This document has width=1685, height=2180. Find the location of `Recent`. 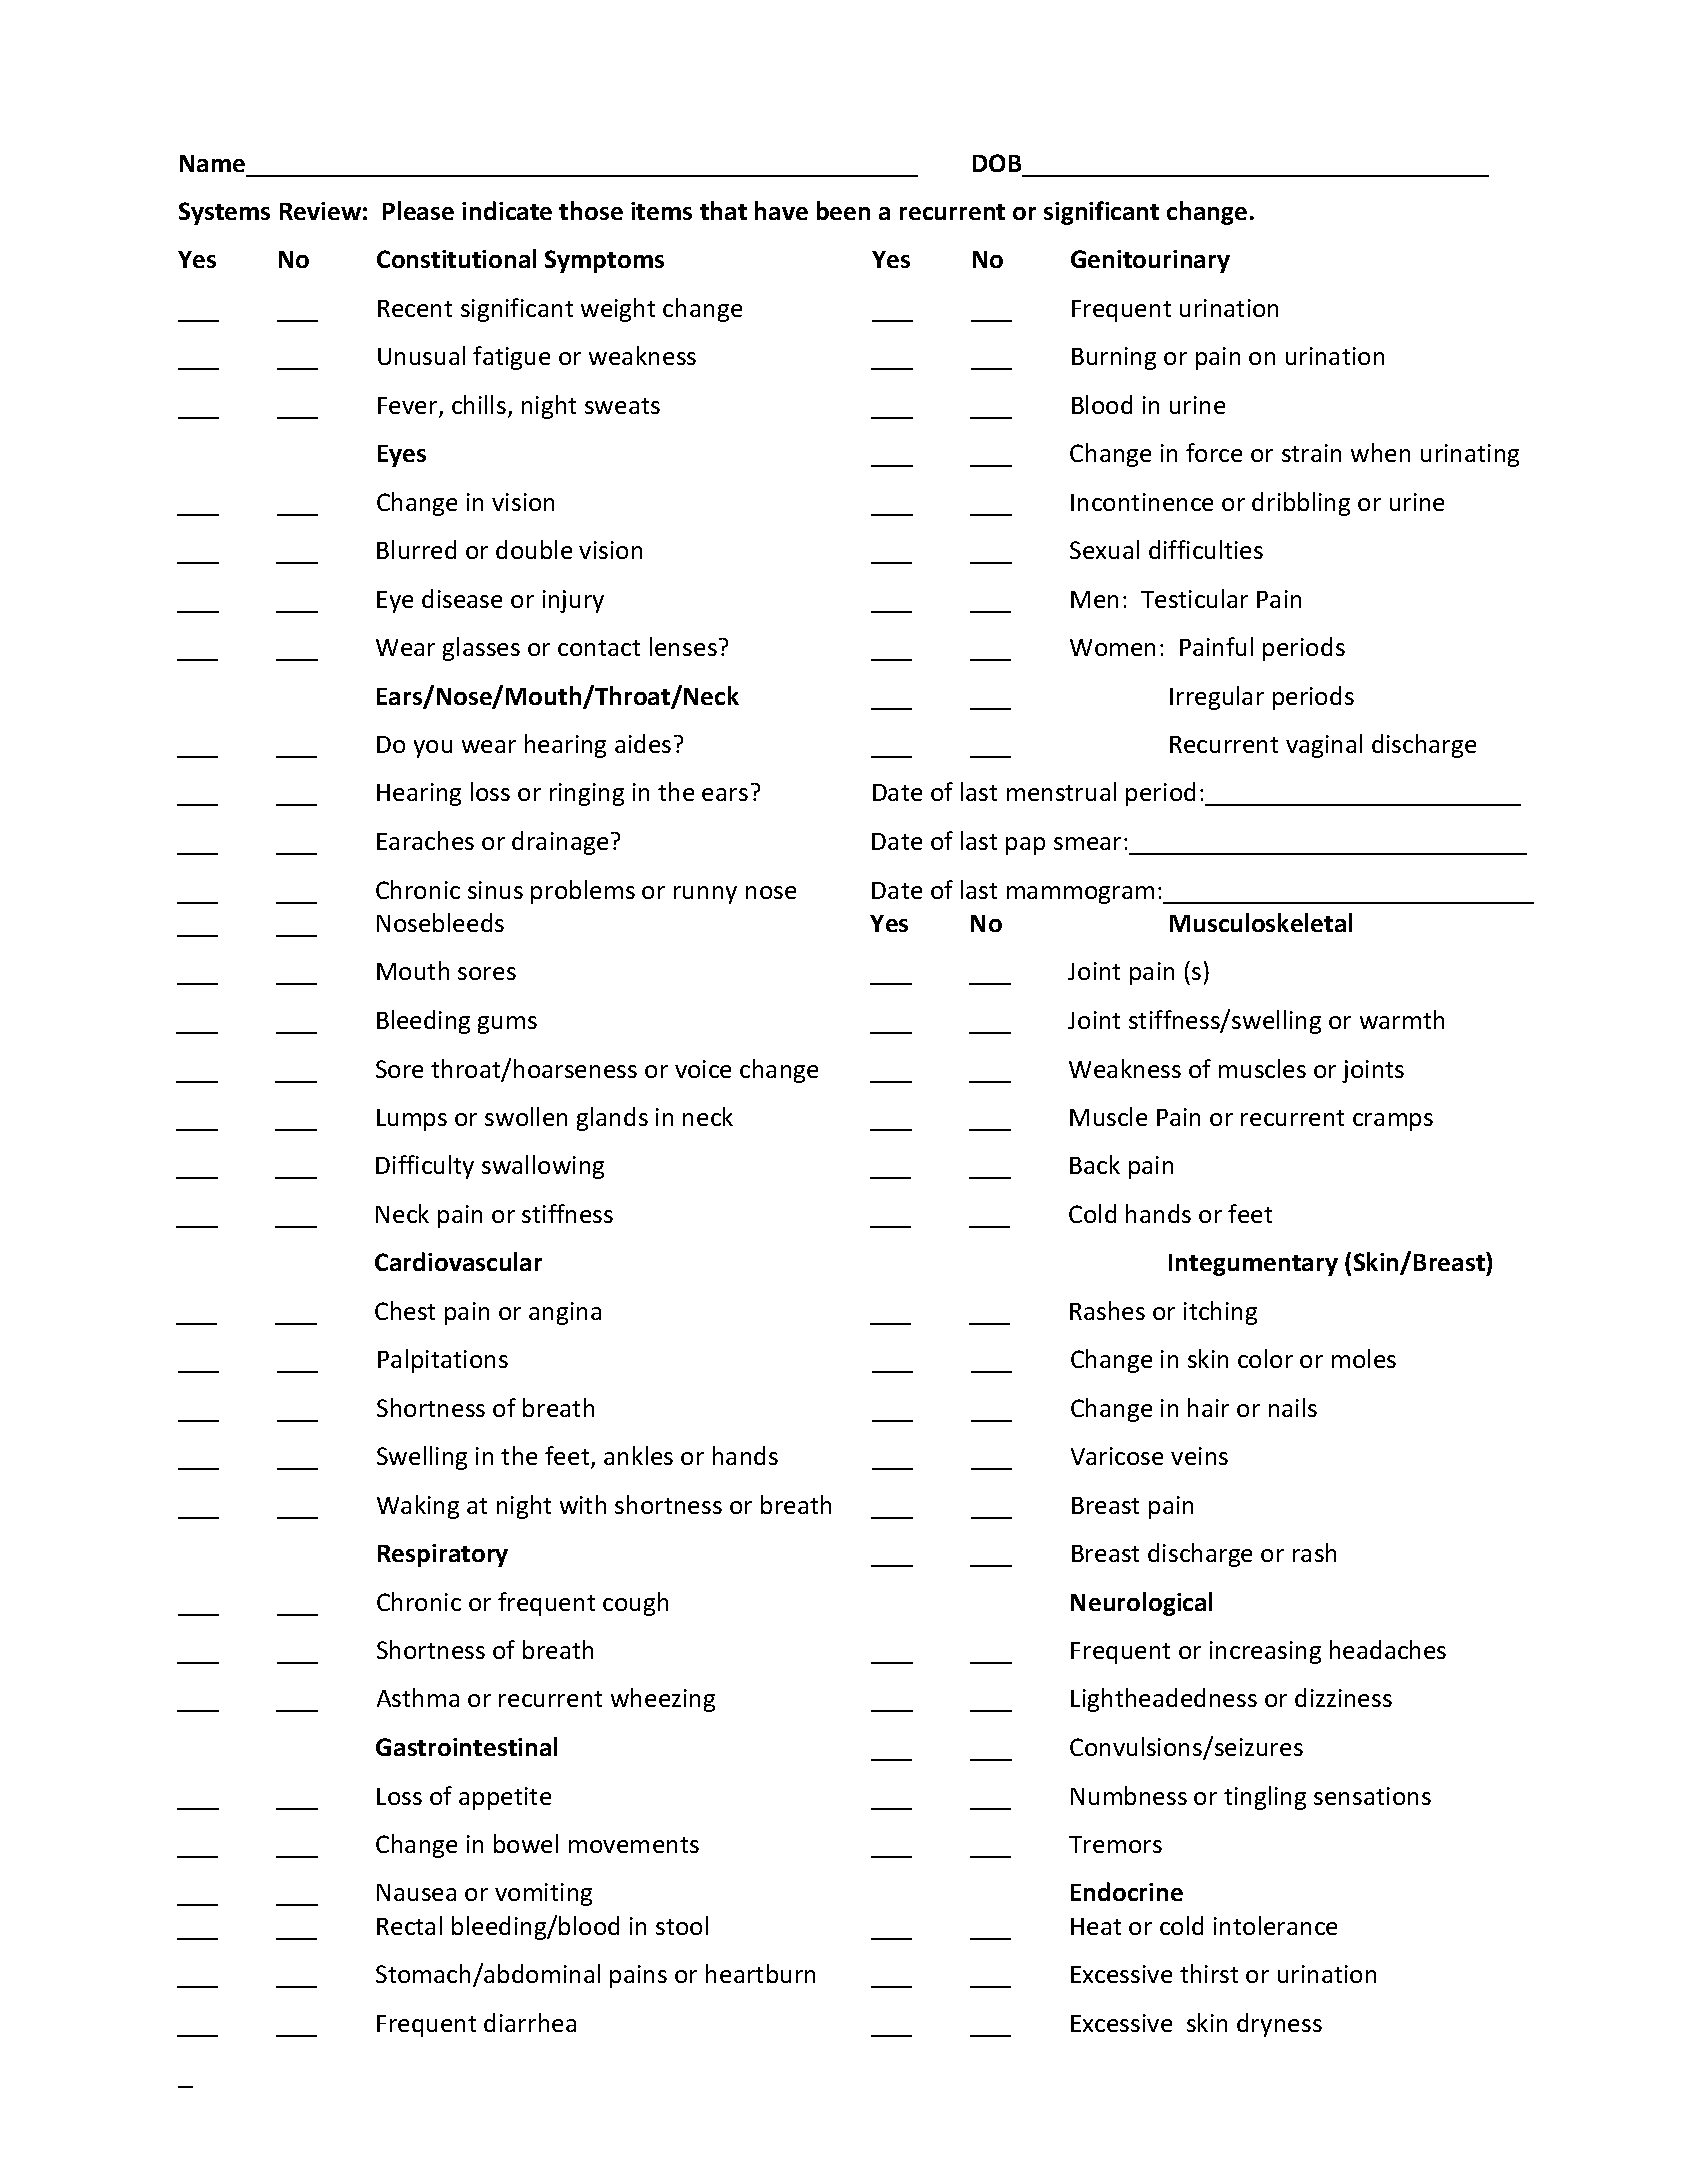

Recent is located at coordinates (415, 308).
